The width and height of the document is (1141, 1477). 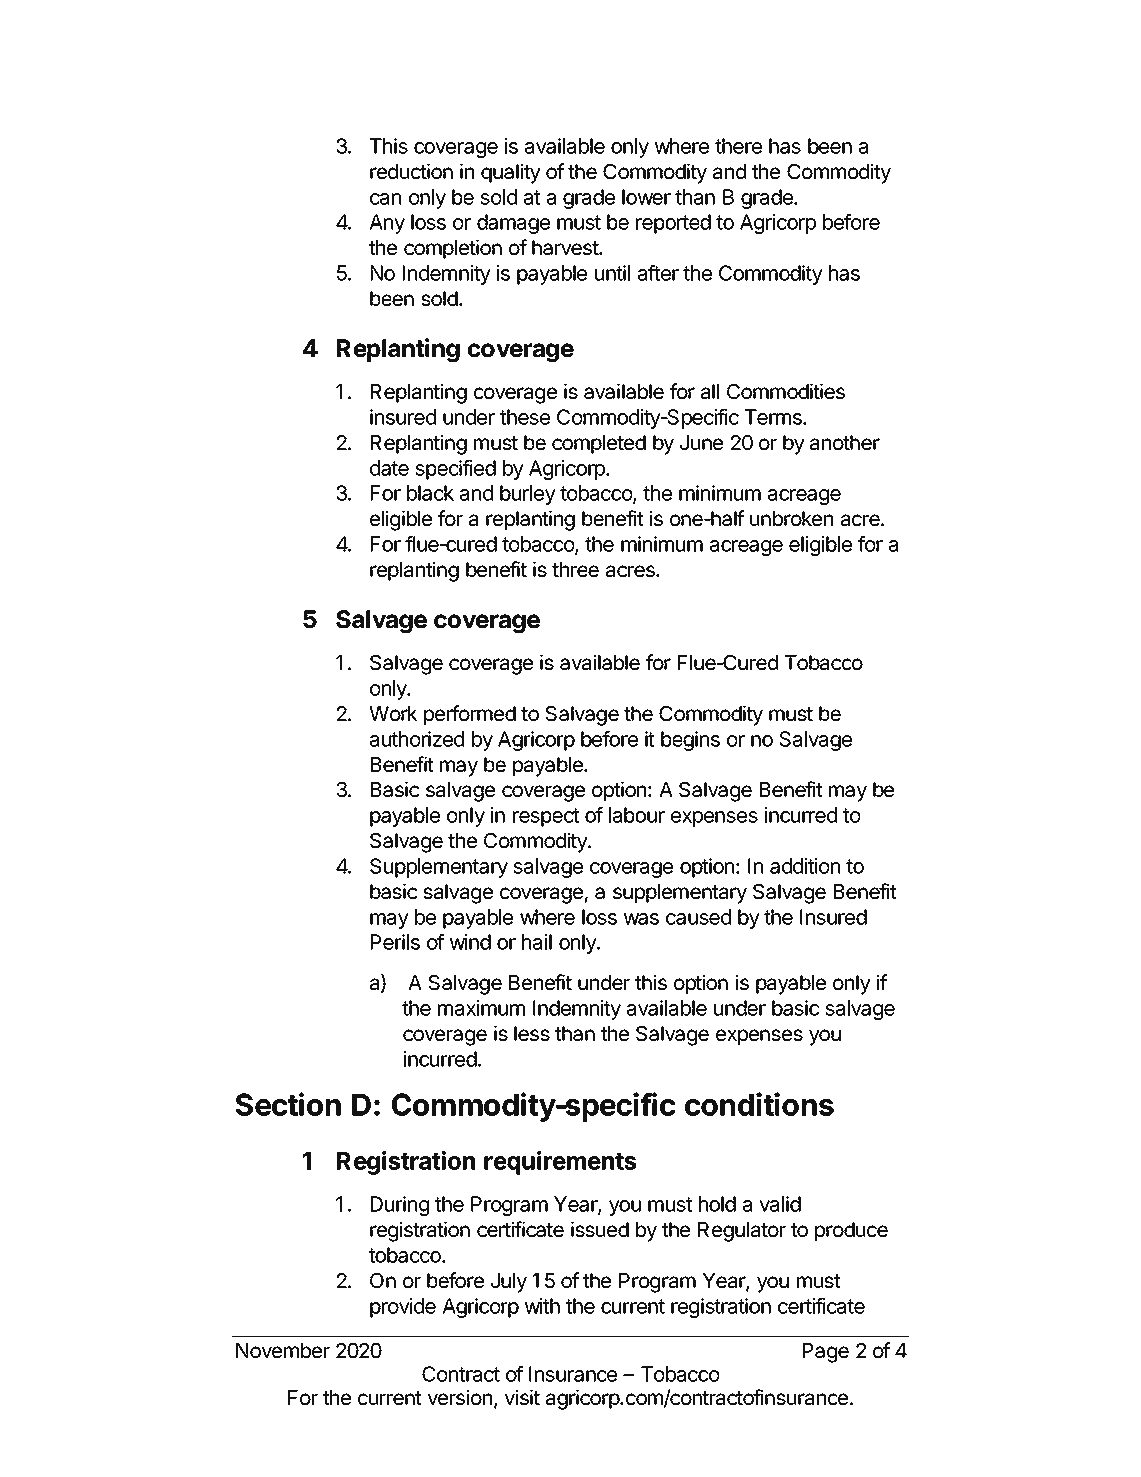 I want to click on with, so click(x=542, y=1306).
